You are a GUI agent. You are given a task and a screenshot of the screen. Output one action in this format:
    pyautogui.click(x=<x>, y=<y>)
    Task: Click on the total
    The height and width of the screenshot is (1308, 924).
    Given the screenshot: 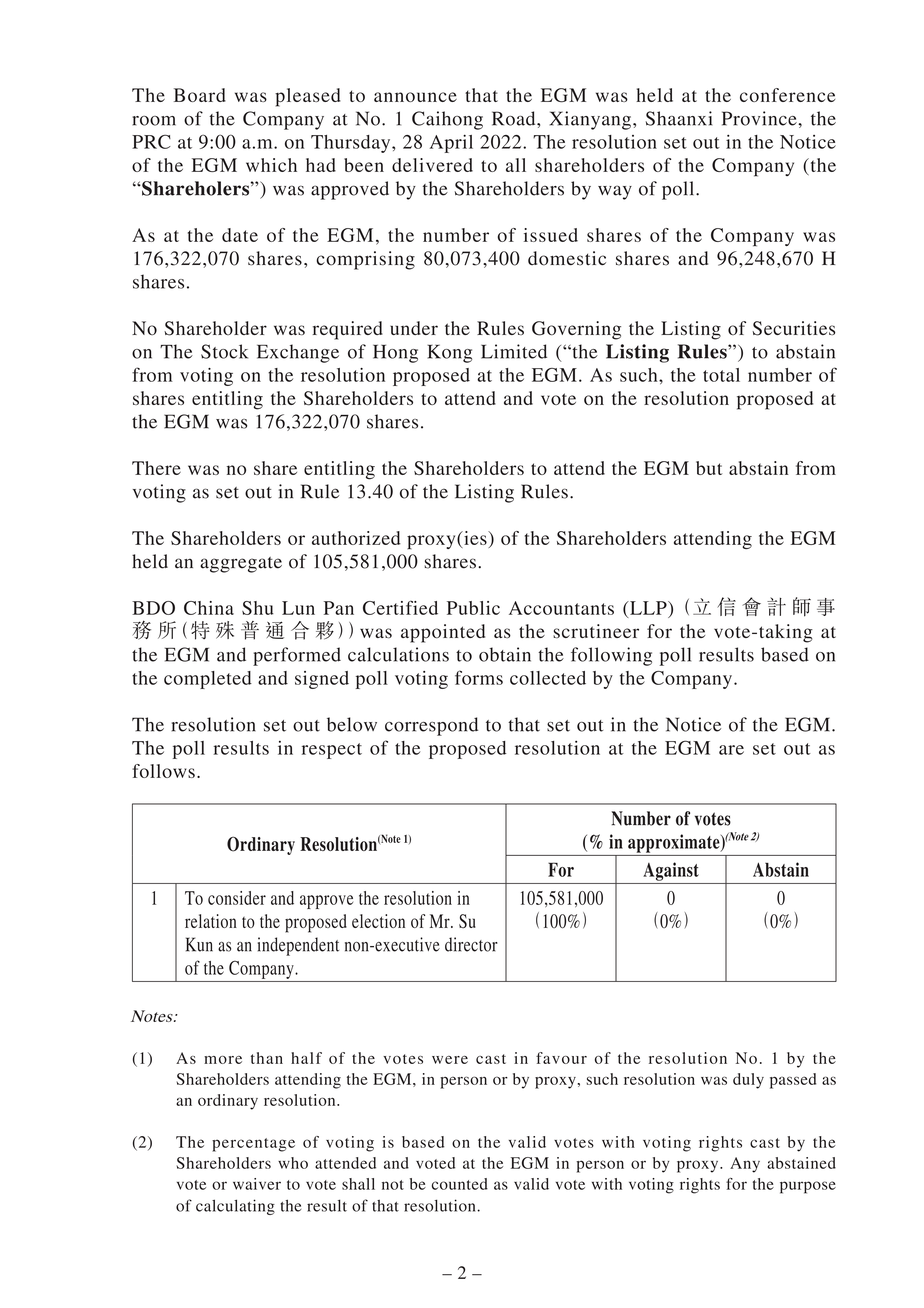 What is the action you would take?
    pyautogui.click(x=721, y=375)
